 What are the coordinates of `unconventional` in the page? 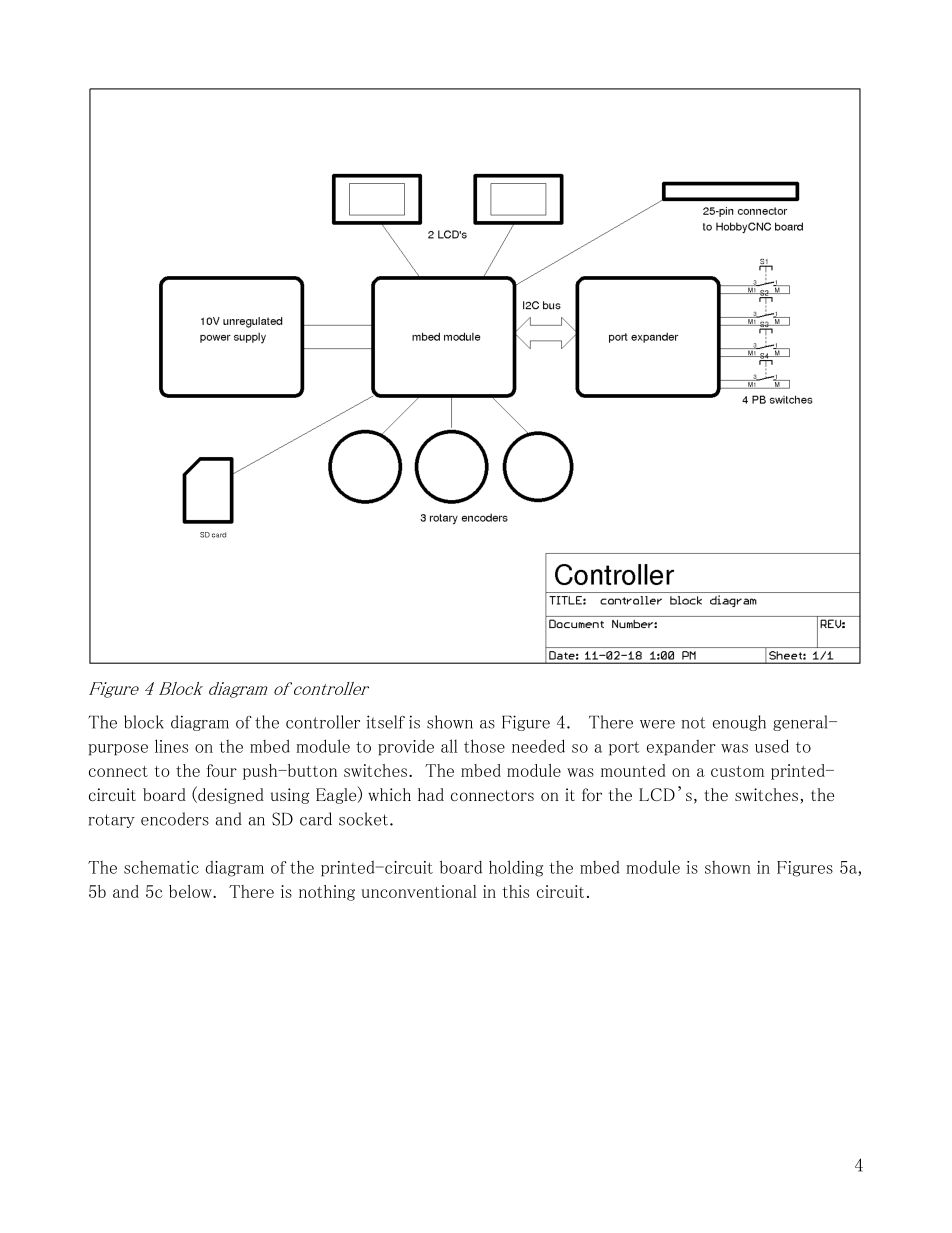 It's located at (419, 891).
